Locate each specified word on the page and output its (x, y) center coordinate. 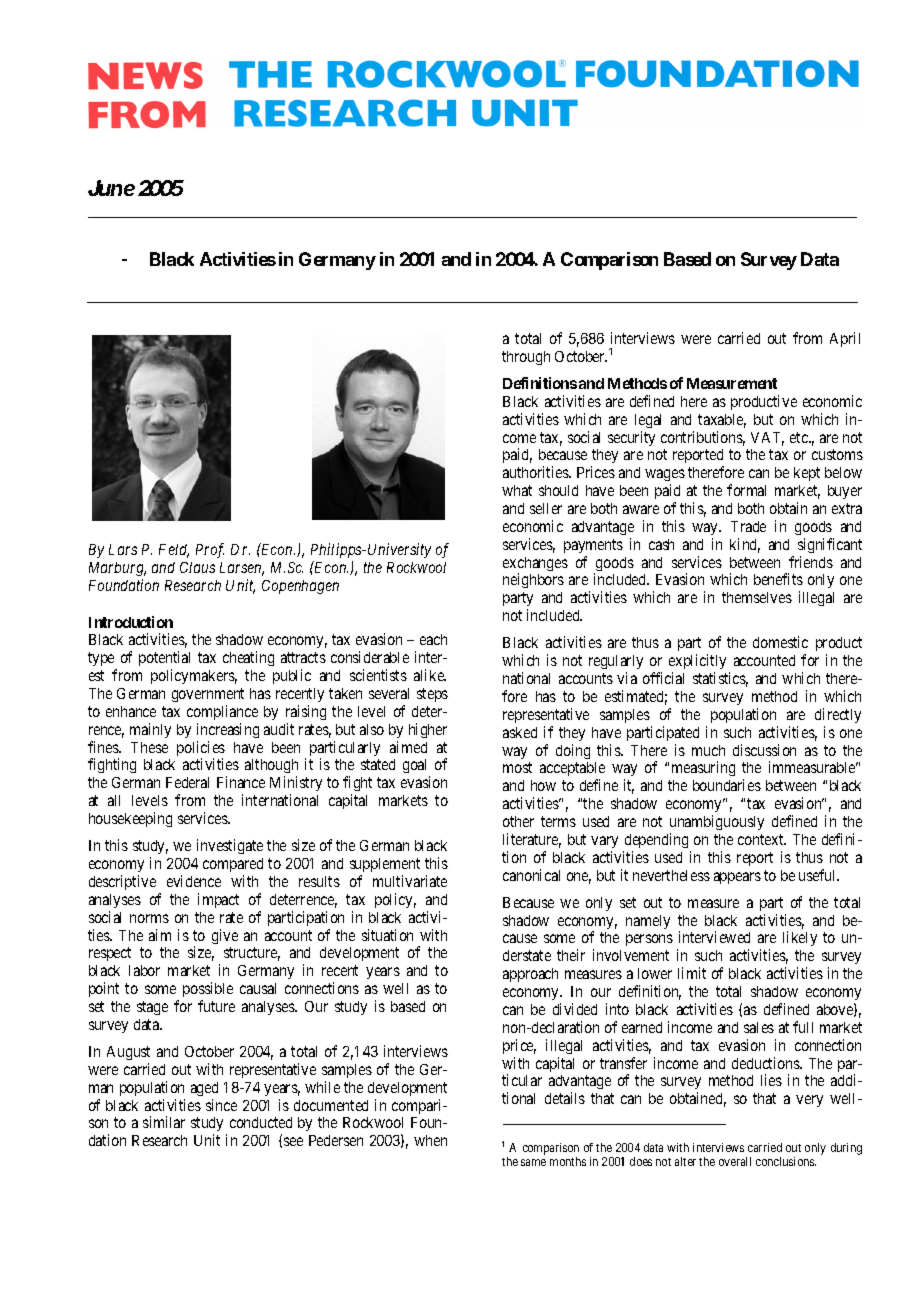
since (221, 1105)
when (430, 1140)
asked (520, 732)
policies (201, 750)
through (526, 358)
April (845, 339)
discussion (764, 750)
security (631, 438)
